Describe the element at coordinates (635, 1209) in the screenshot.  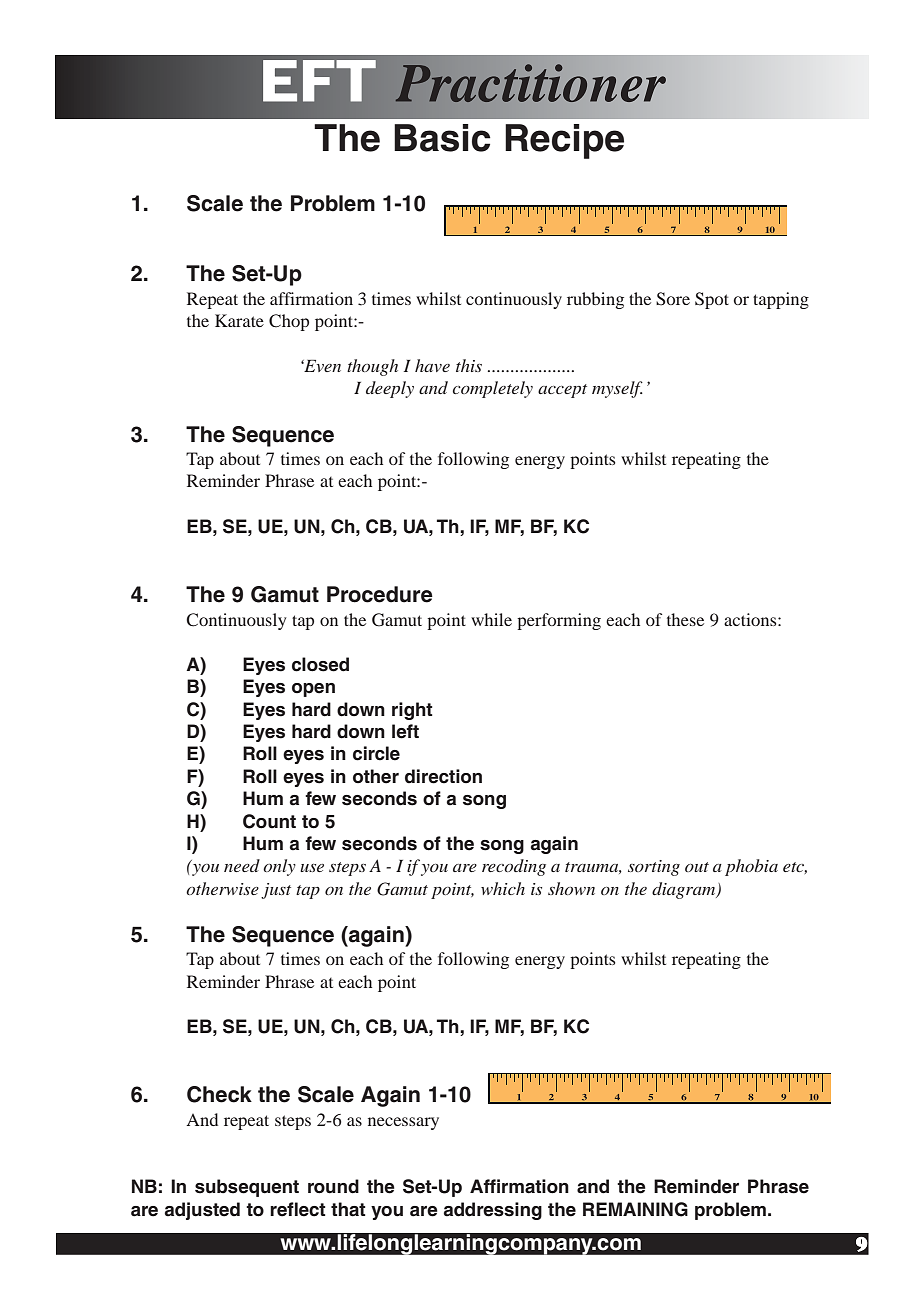
I see `REMAINING` at that location.
